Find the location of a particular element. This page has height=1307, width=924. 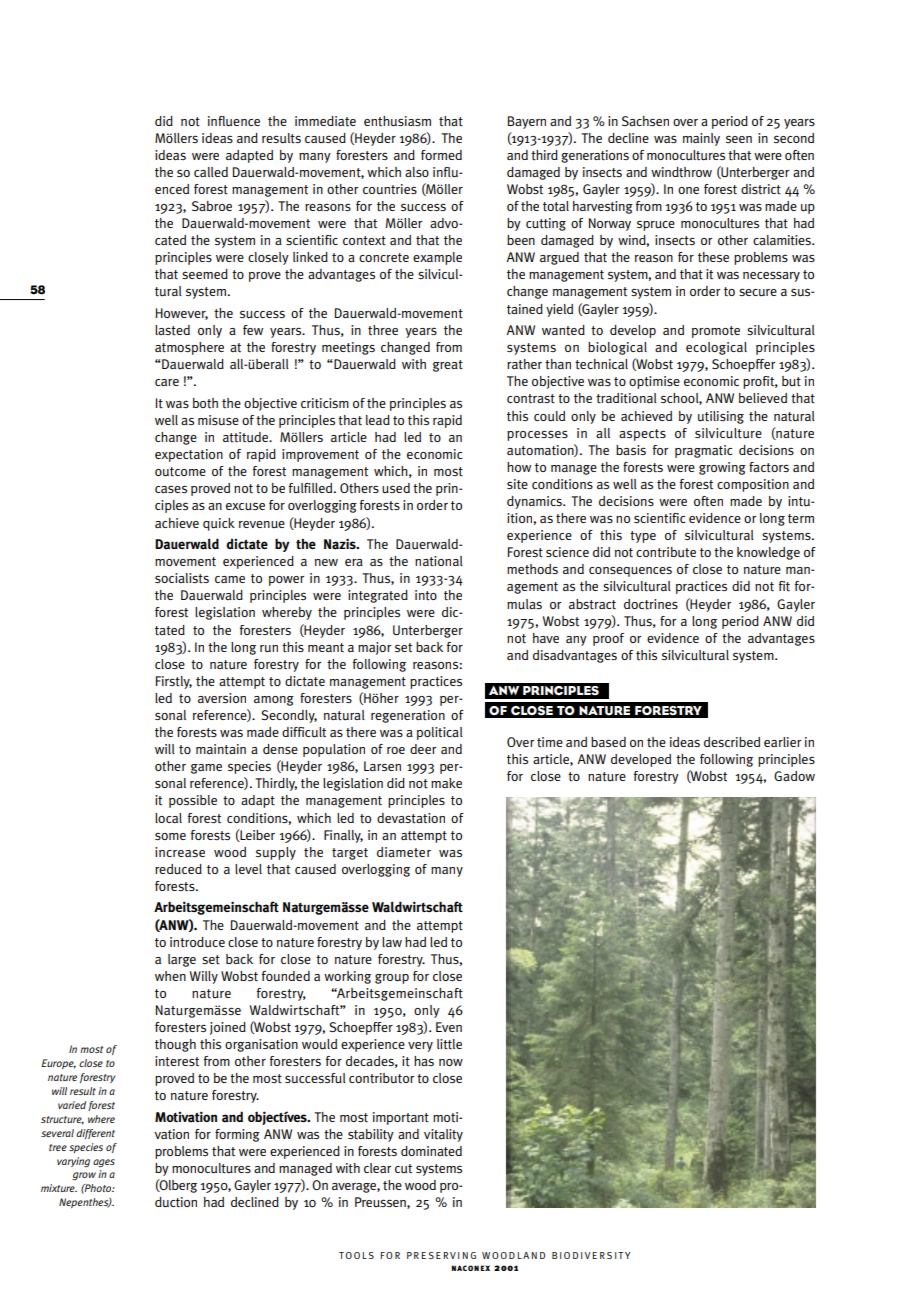

mainly is located at coordinates (701, 139).
